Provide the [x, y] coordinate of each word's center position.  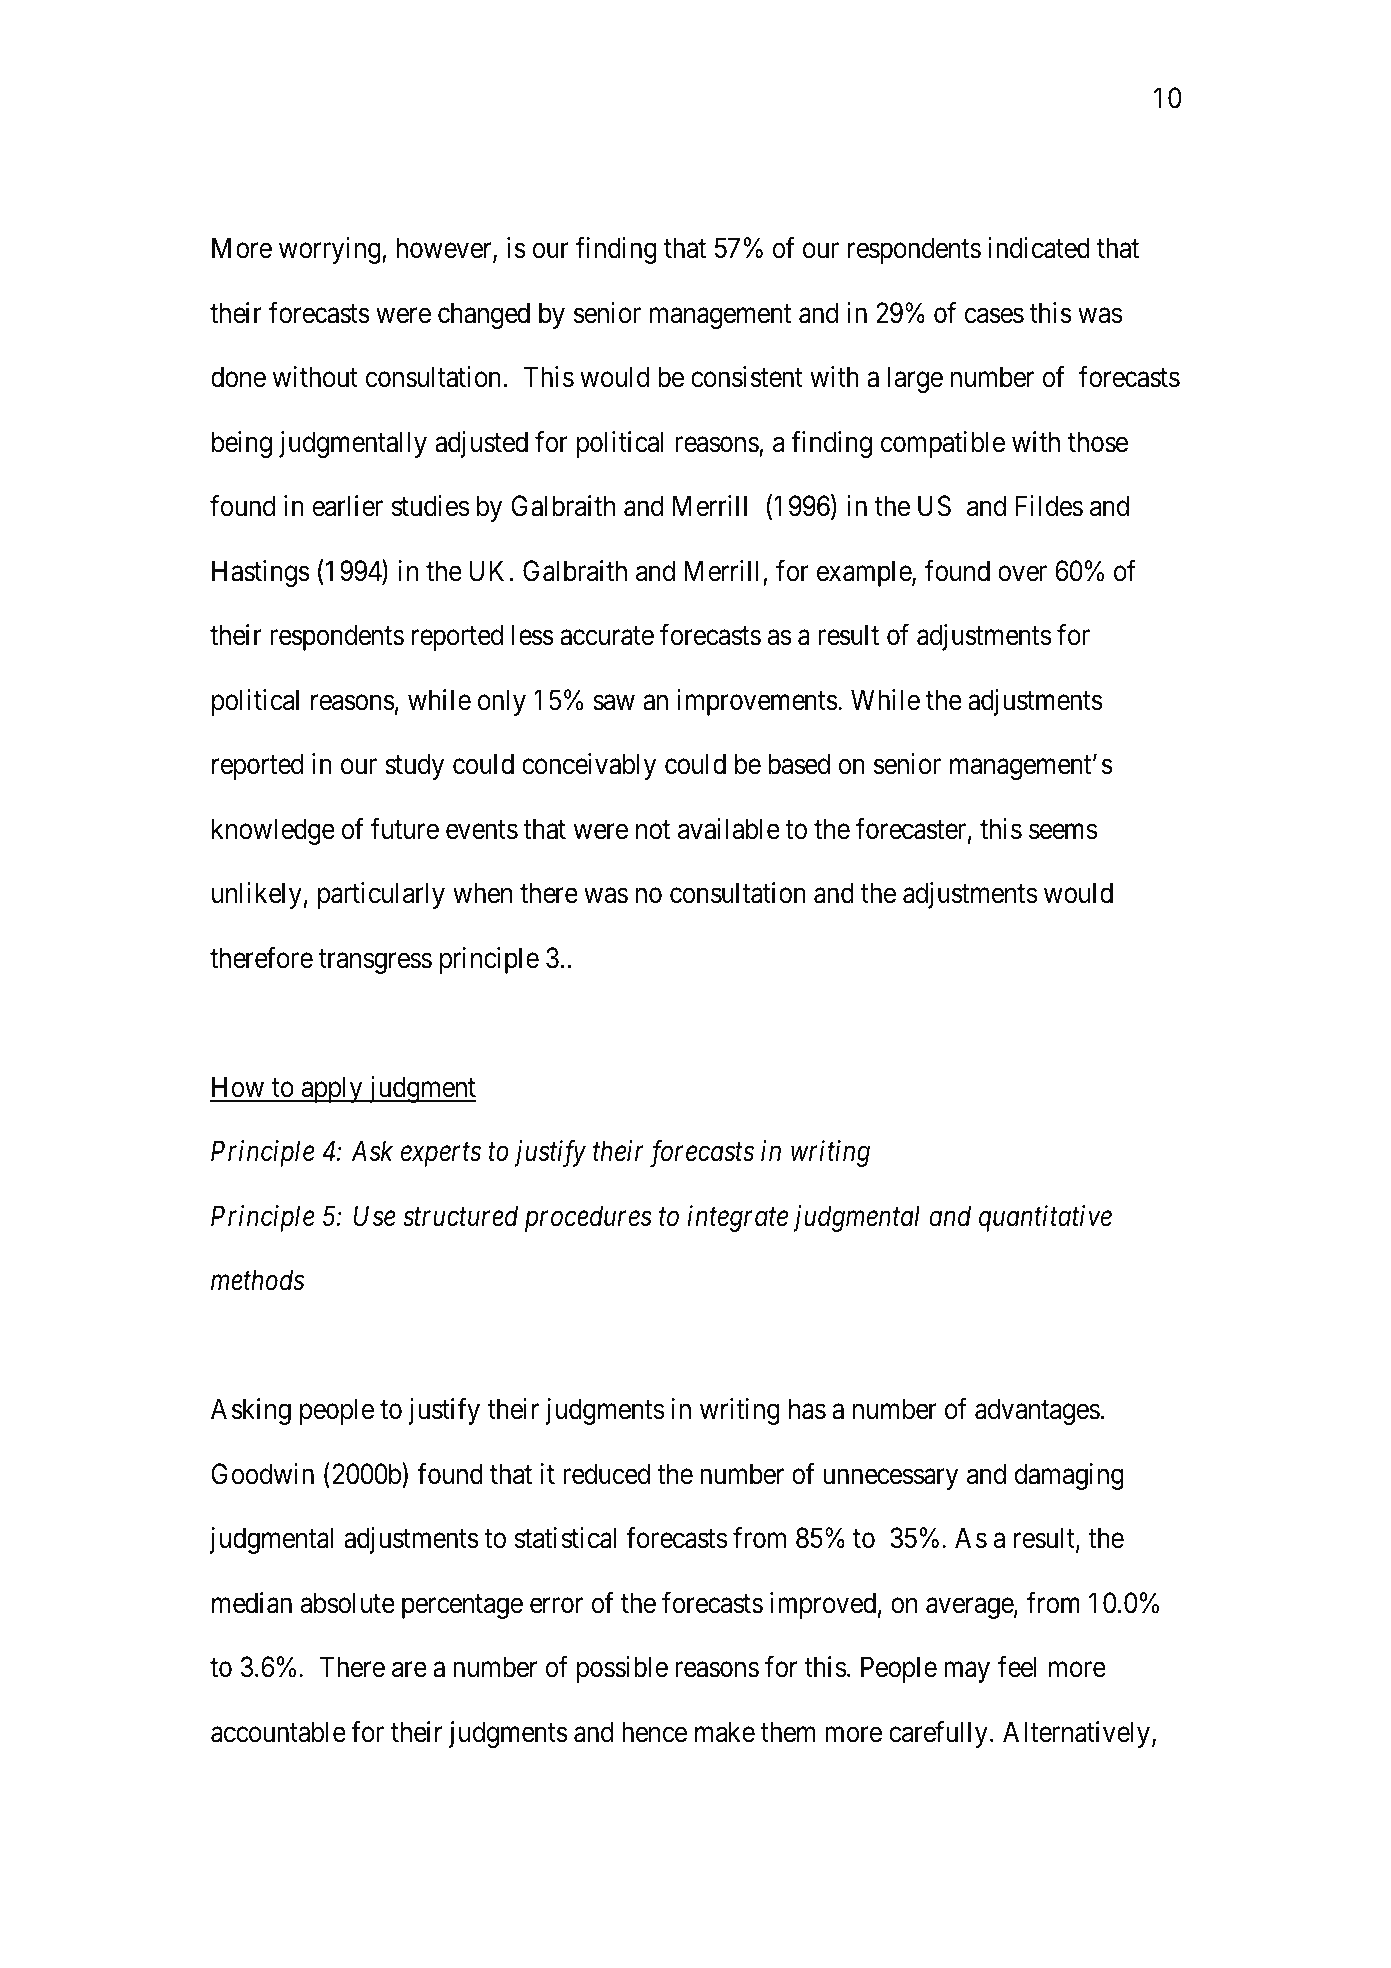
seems [1063, 832]
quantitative [1045, 1218]
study [414, 766]
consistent [747, 377]
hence [654, 1732]
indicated [1039, 248]
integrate [738, 1218]
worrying [331, 250]
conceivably [589, 766]
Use [374, 1216]
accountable [278, 1732]
